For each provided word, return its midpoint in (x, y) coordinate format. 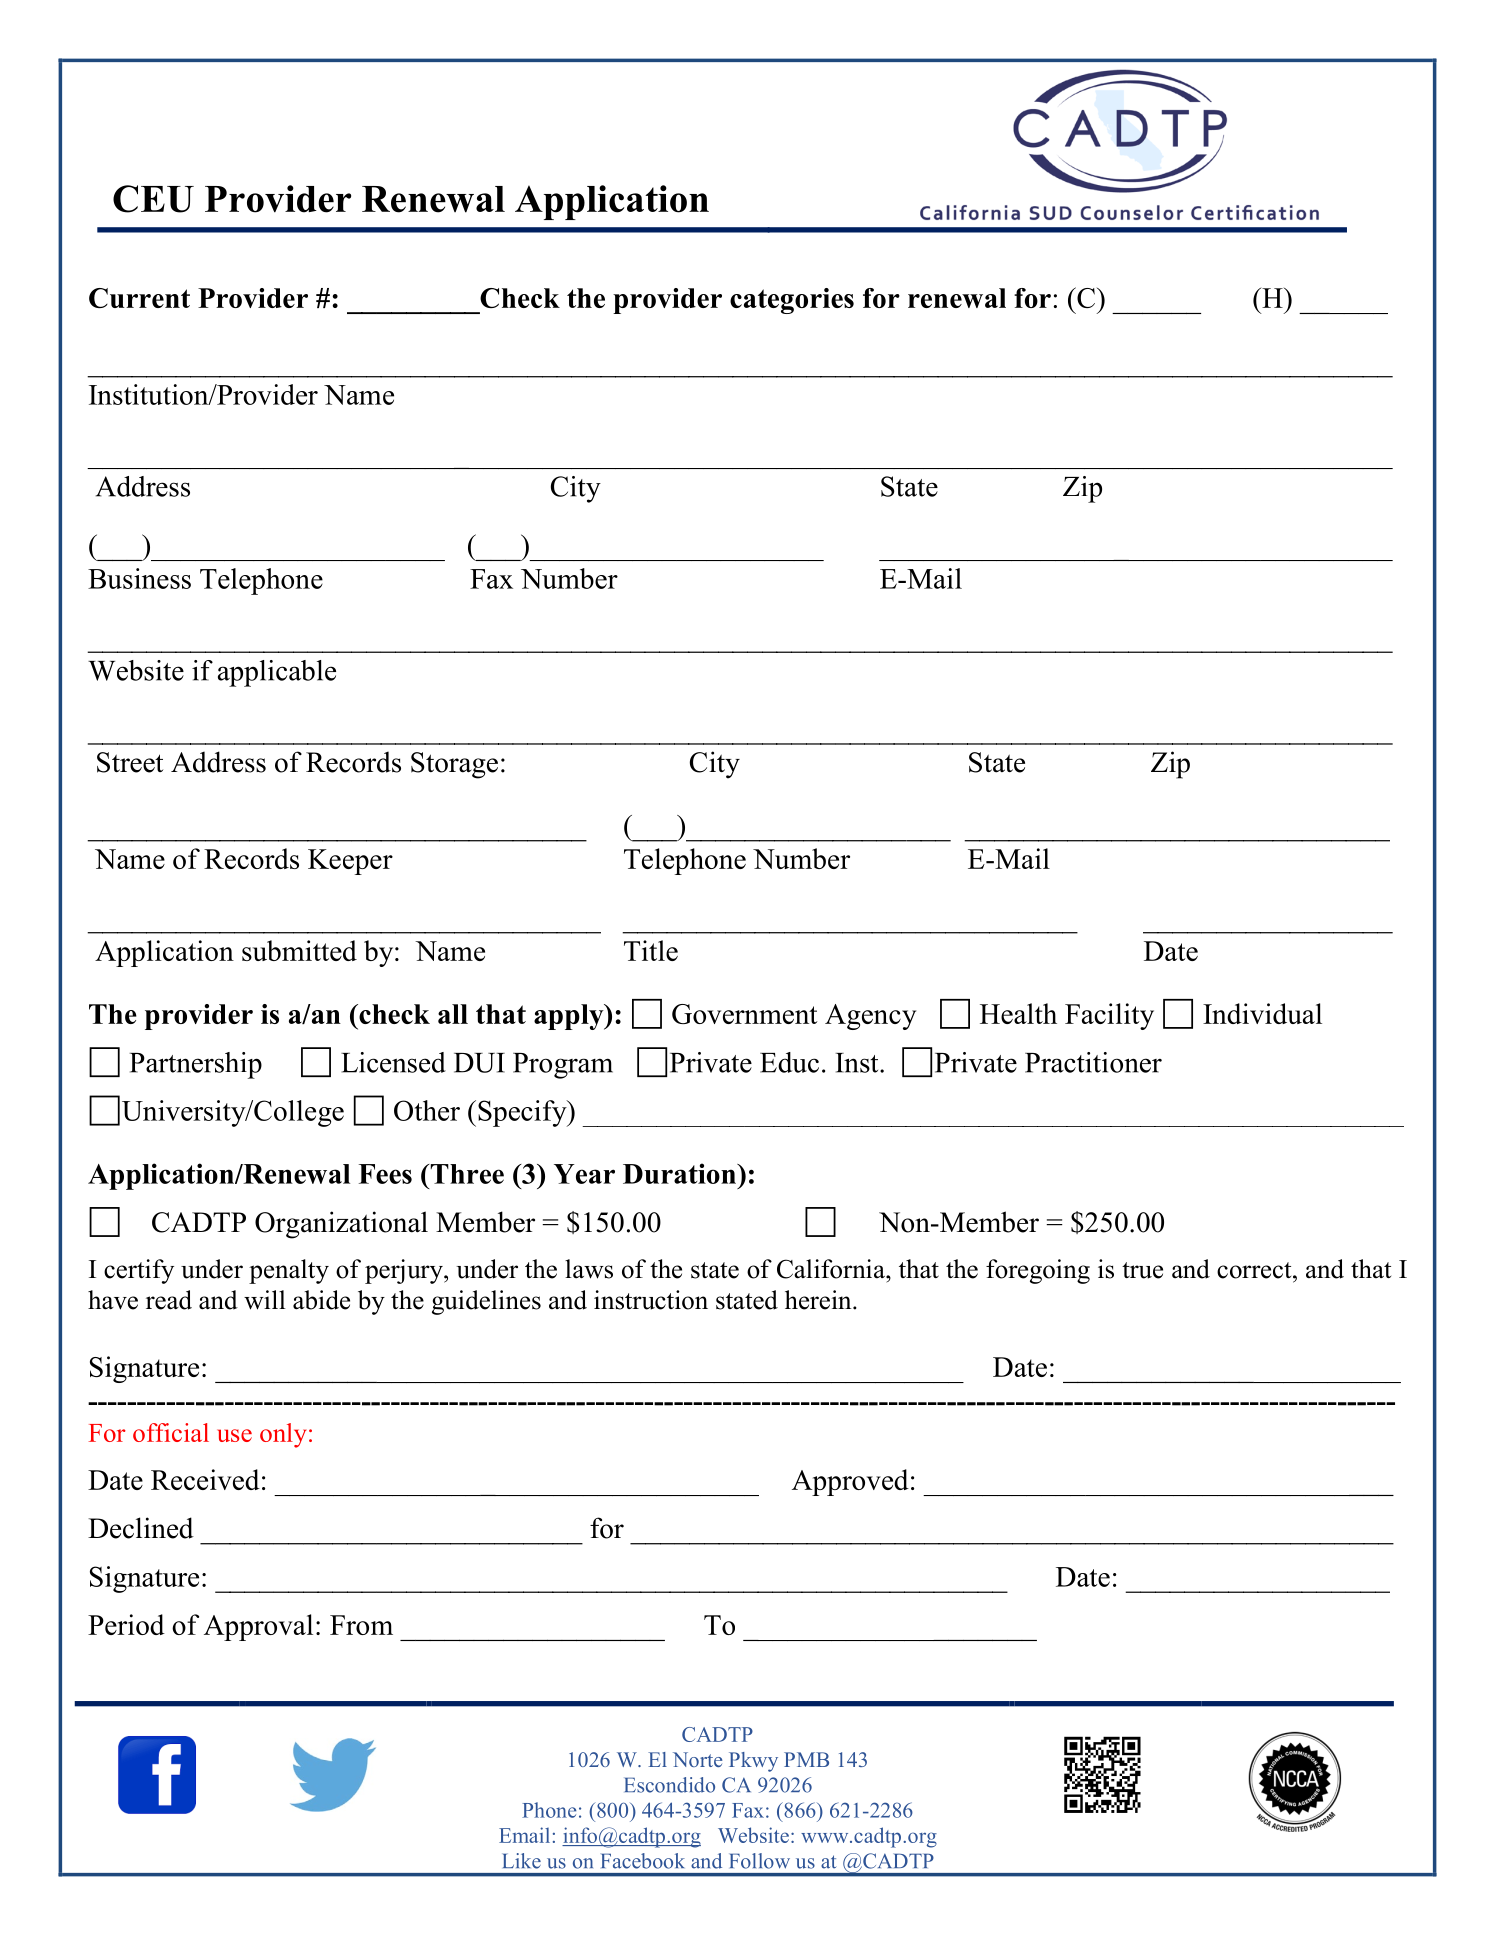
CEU (153, 199)
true (1142, 1270)
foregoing (1038, 1271)
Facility (1109, 1016)
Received (205, 1479)
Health (1018, 1013)
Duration (680, 1173)
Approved (850, 1482)
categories (792, 301)
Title (651, 950)
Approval (258, 1627)
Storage (454, 765)
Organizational (341, 1225)
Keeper (350, 862)
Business (139, 578)
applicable (277, 673)
